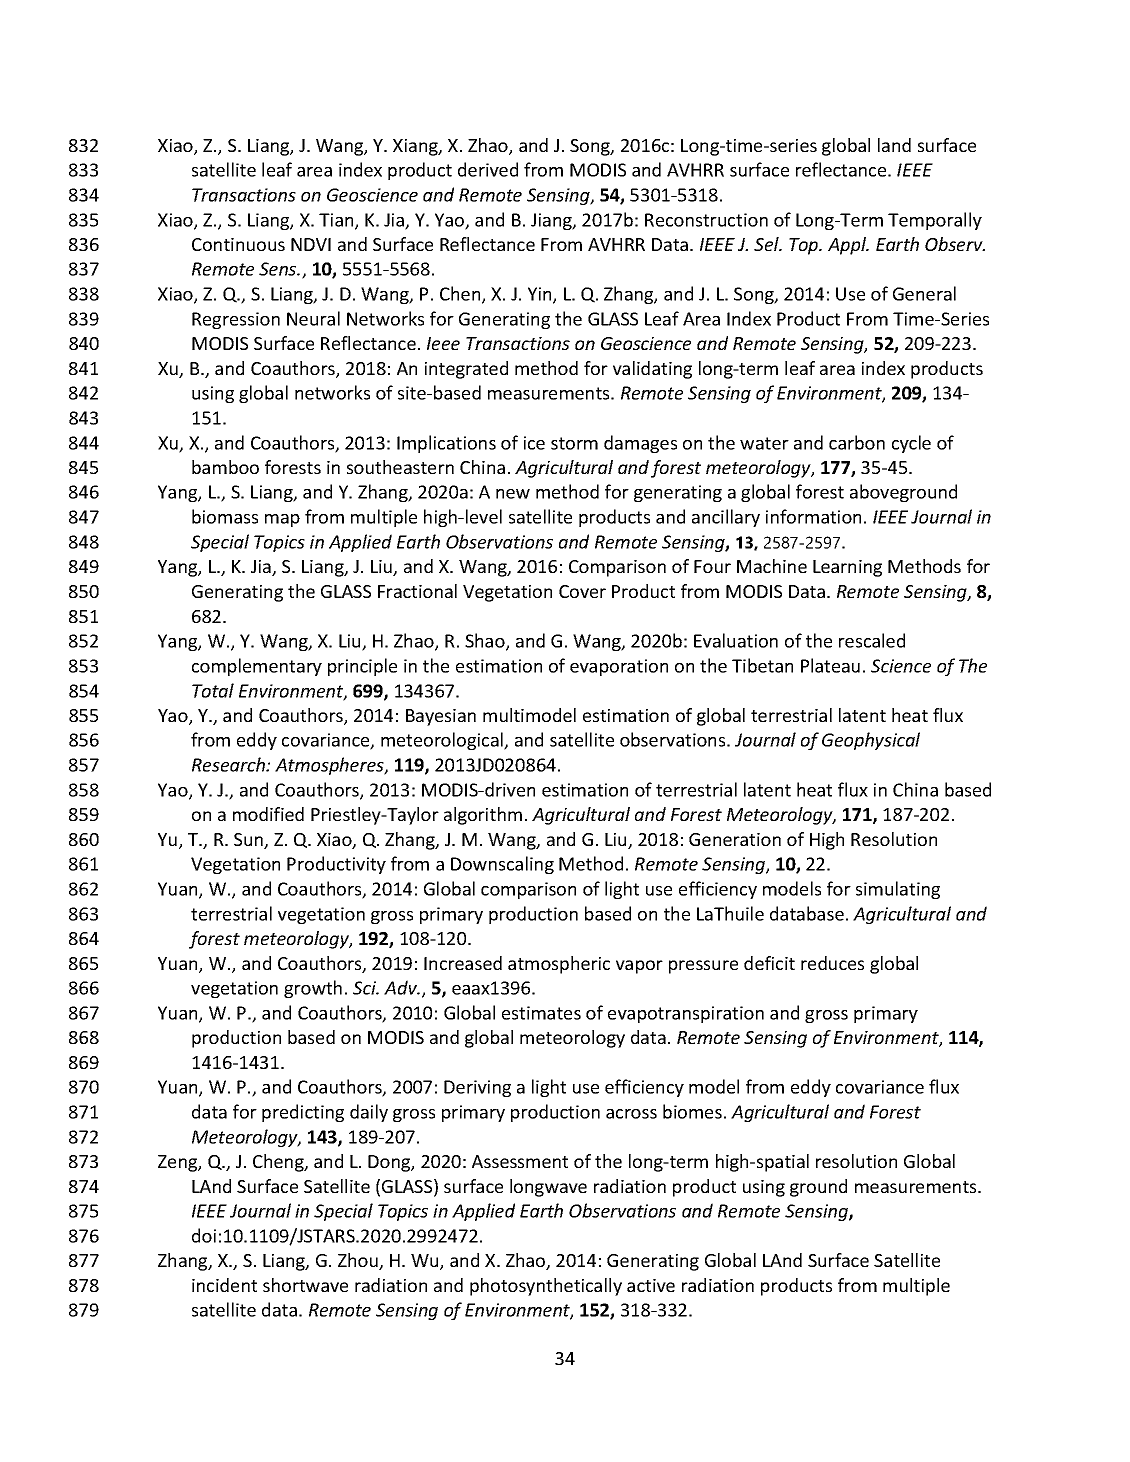 The width and height of the document is (1130, 1462). I want to click on Temporally, so click(935, 221).
